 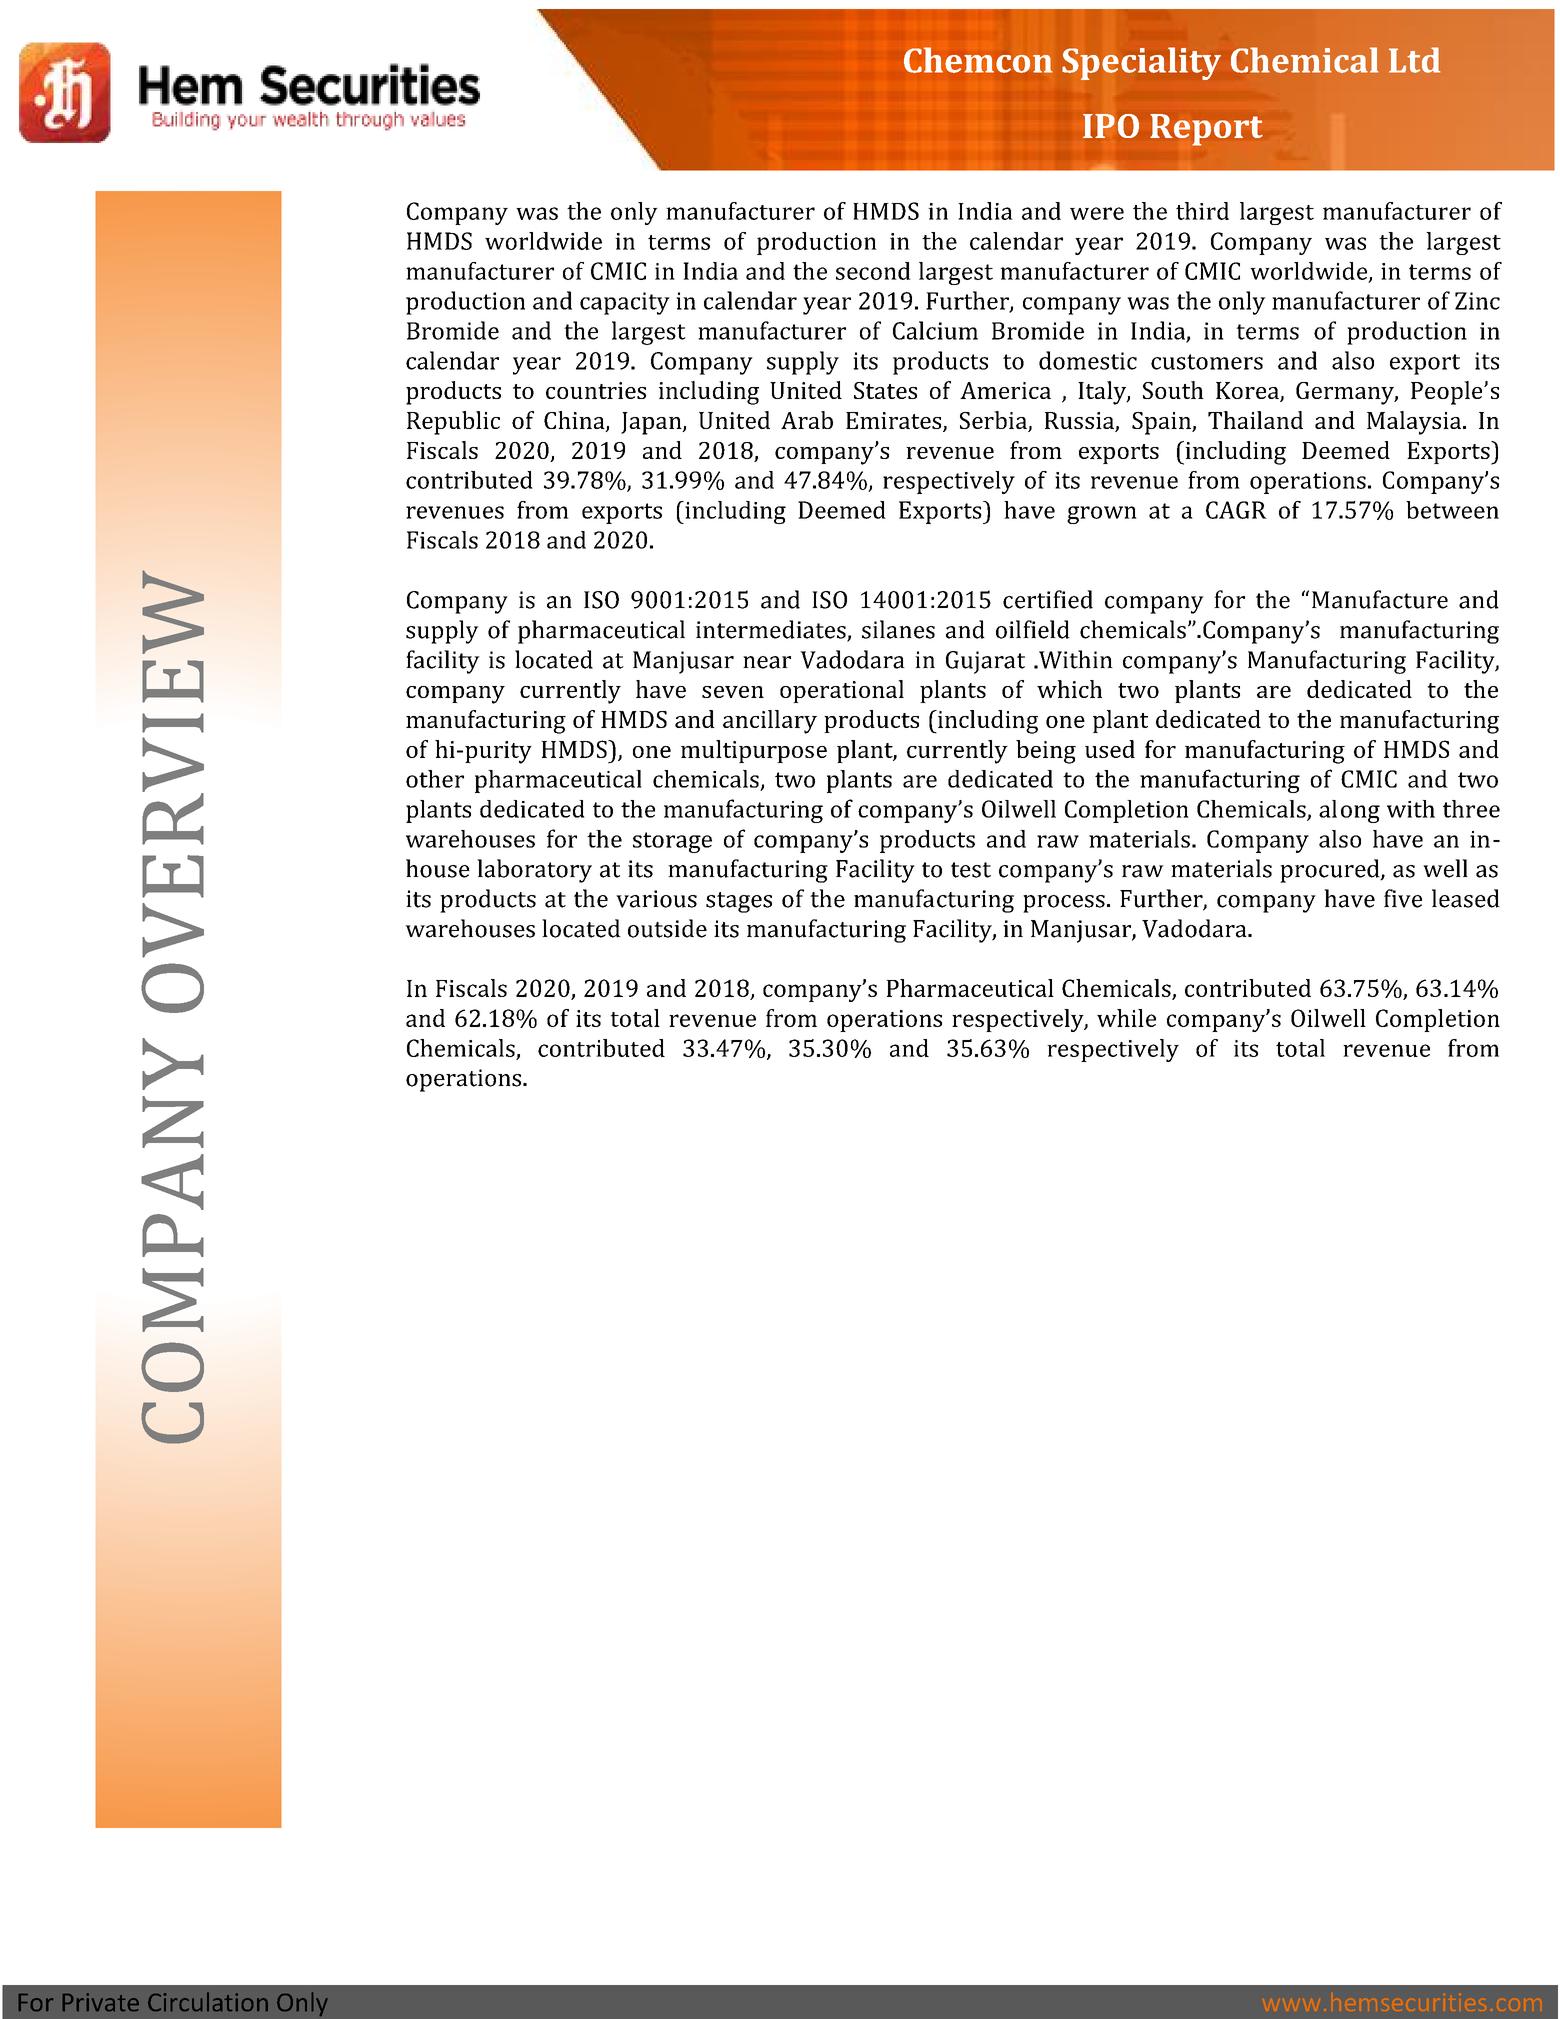 I want to click on five, so click(x=1403, y=898).
